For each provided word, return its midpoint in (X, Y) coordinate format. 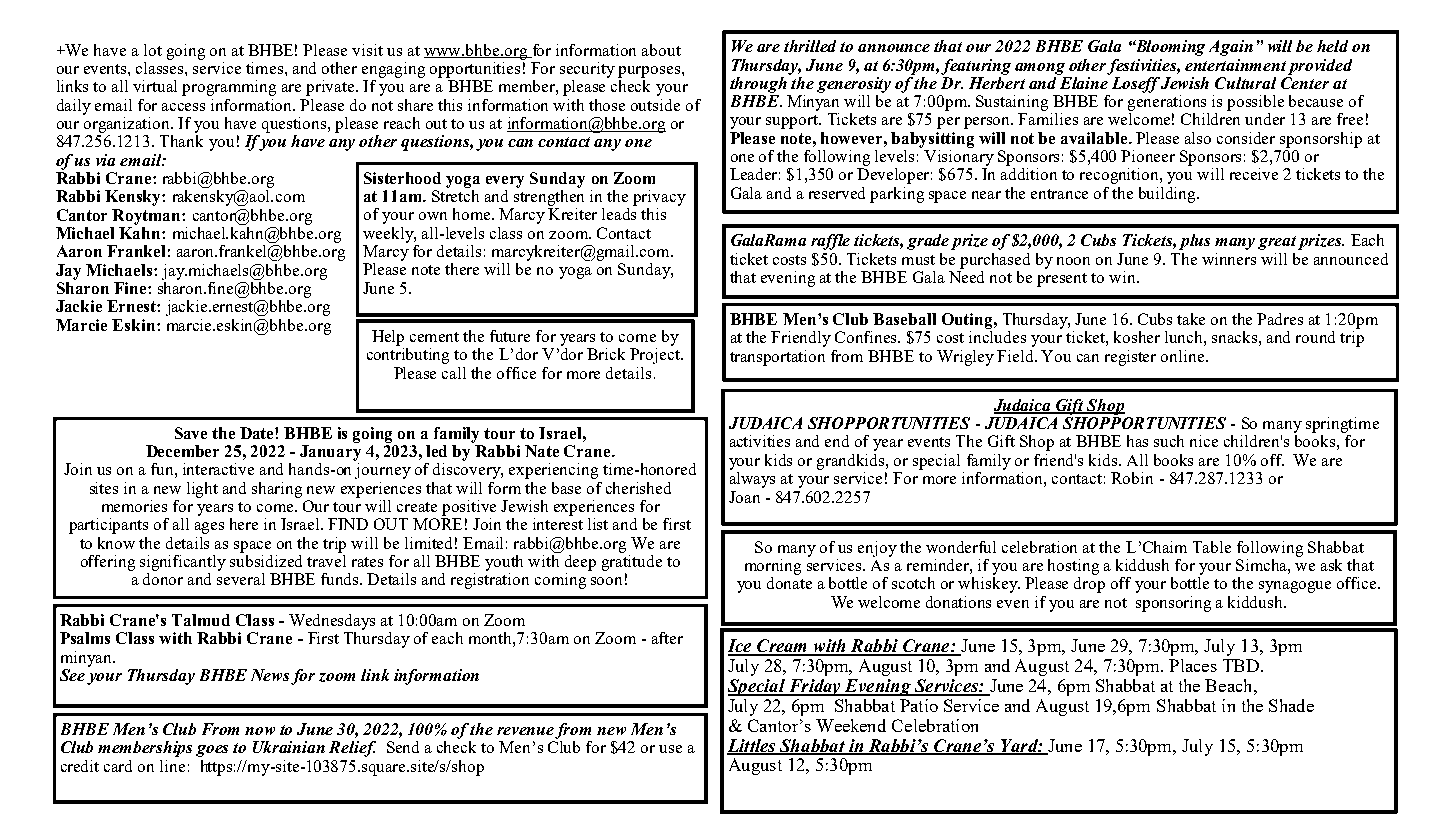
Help (388, 338)
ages (209, 528)
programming (229, 88)
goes (212, 751)
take (1191, 319)
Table (1212, 547)
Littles (752, 746)
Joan (744, 497)
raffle (830, 242)
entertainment (1235, 65)
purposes (649, 72)
